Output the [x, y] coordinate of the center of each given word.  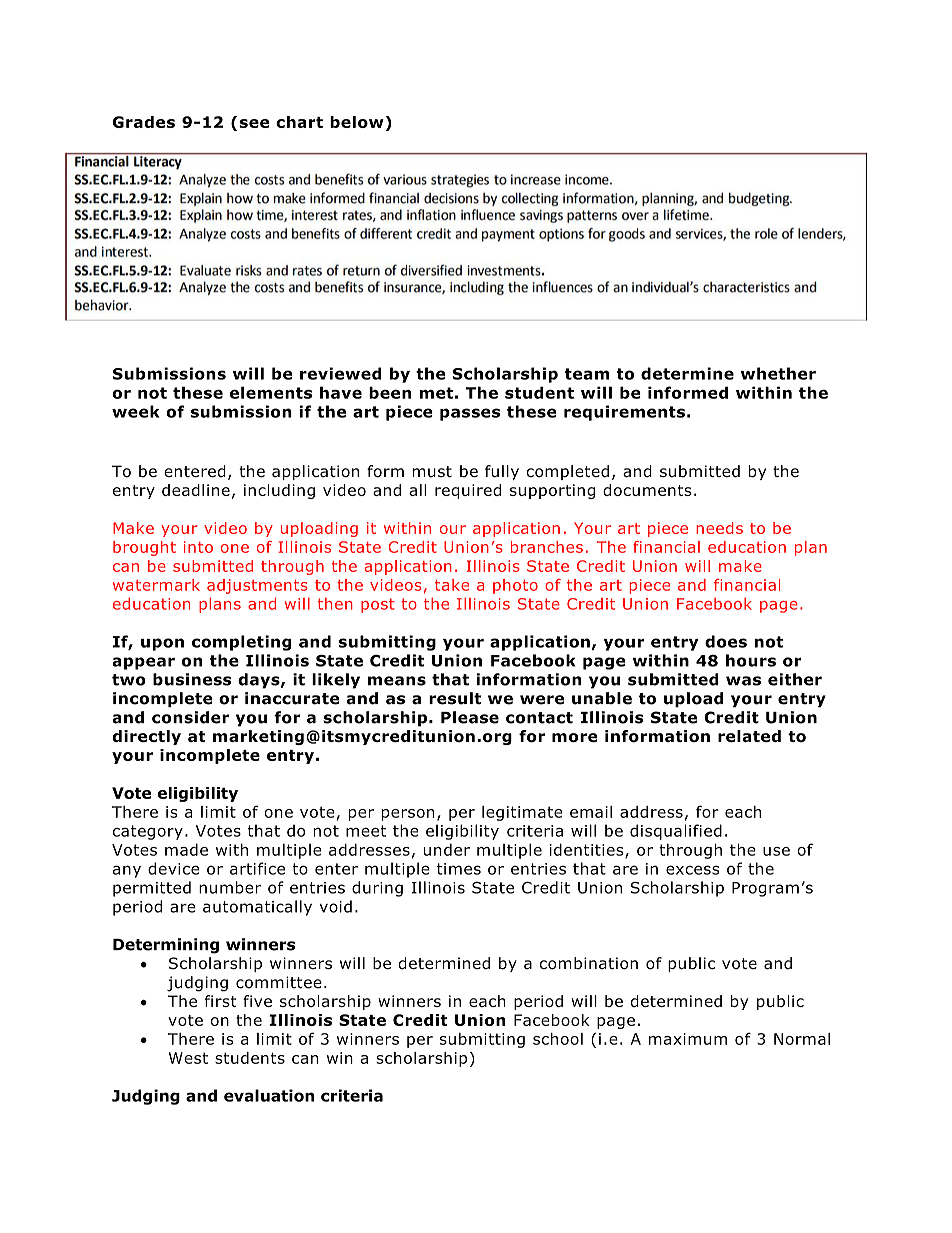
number [230, 887]
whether [778, 373]
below [358, 123]
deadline [196, 490]
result [455, 698]
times [459, 869]
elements [271, 392]
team [587, 374]
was [743, 681]
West [188, 1058]
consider [190, 717]
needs [719, 528]
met [436, 393]
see [254, 123]
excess [692, 870]
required [468, 491]
